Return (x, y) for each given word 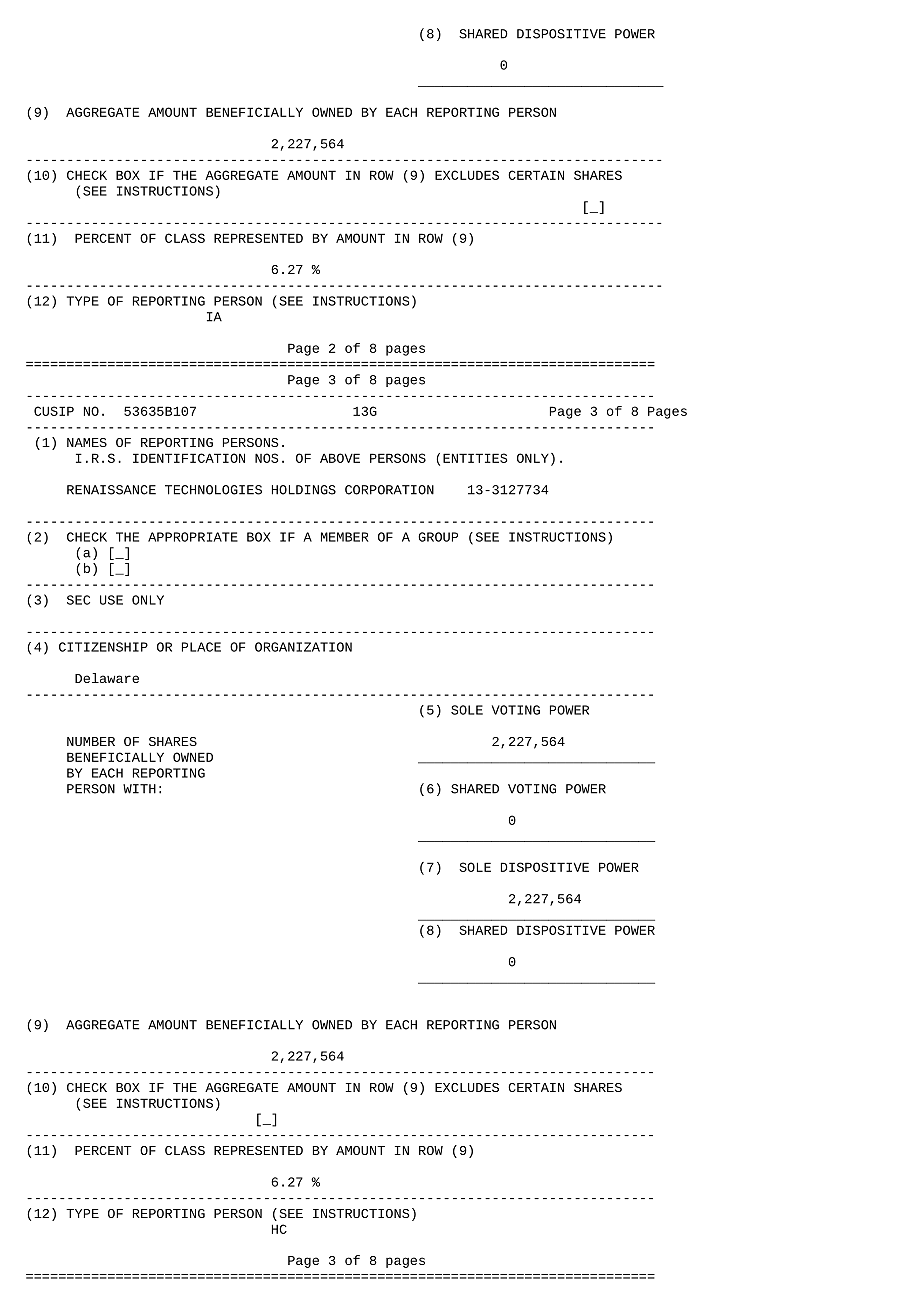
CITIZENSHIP (103, 647)
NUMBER (91, 741)
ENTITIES (475, 458)
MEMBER (345, 537)
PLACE (201, 647)
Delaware (107, 678)
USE (111, 600)
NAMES (87, 442)
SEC (78, 600)
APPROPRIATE (193, 537)
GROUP (438, 537)
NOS (267, 458)
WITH (139, 789)
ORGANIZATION (303, 647)
